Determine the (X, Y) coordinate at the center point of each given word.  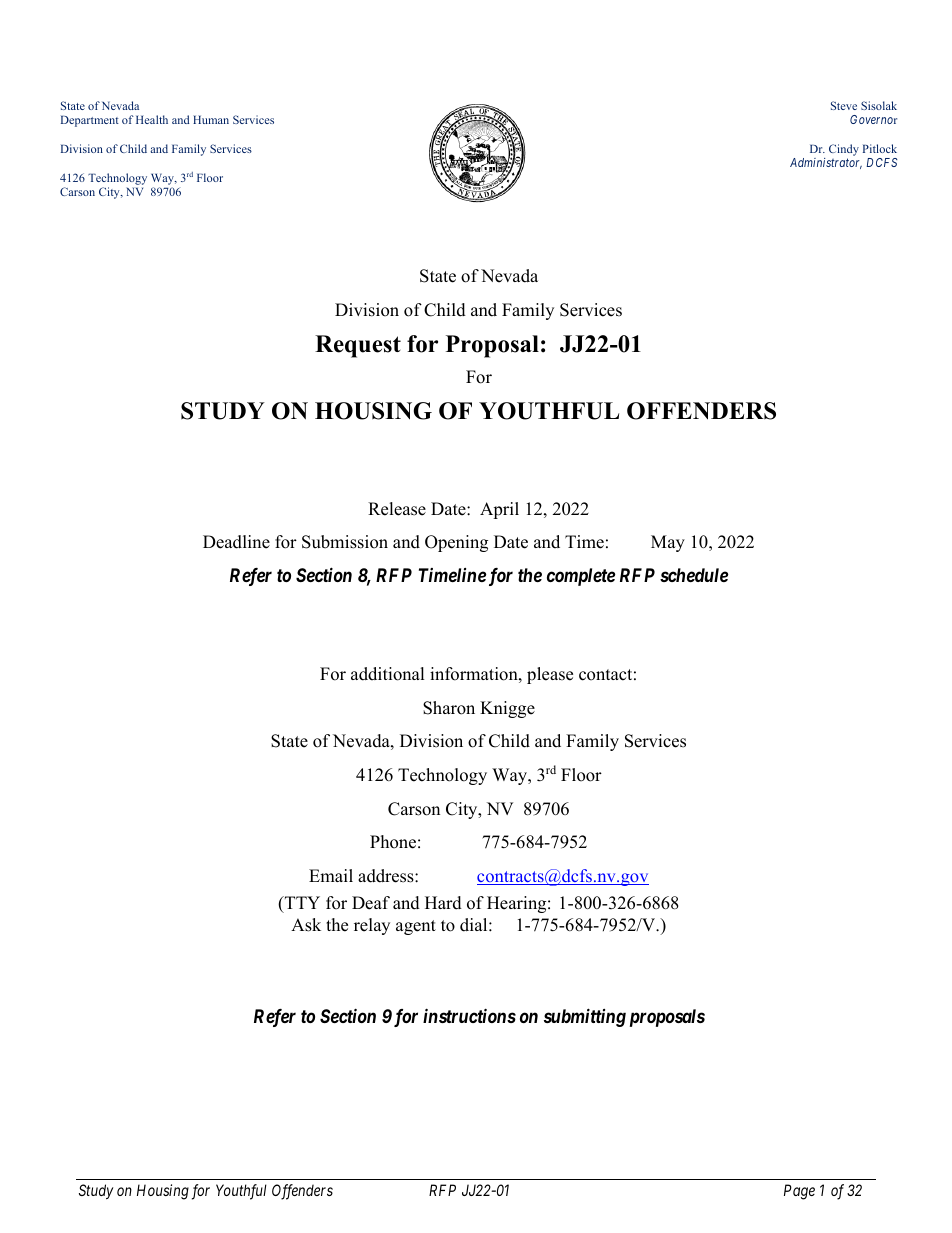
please (550, 675)
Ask (306, 925)
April (499, 510)
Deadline (236, 542)
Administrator (826, 163)
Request (358, 346)
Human (211, 119)
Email (331, 875)
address (387, 876)
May (668, 543)
